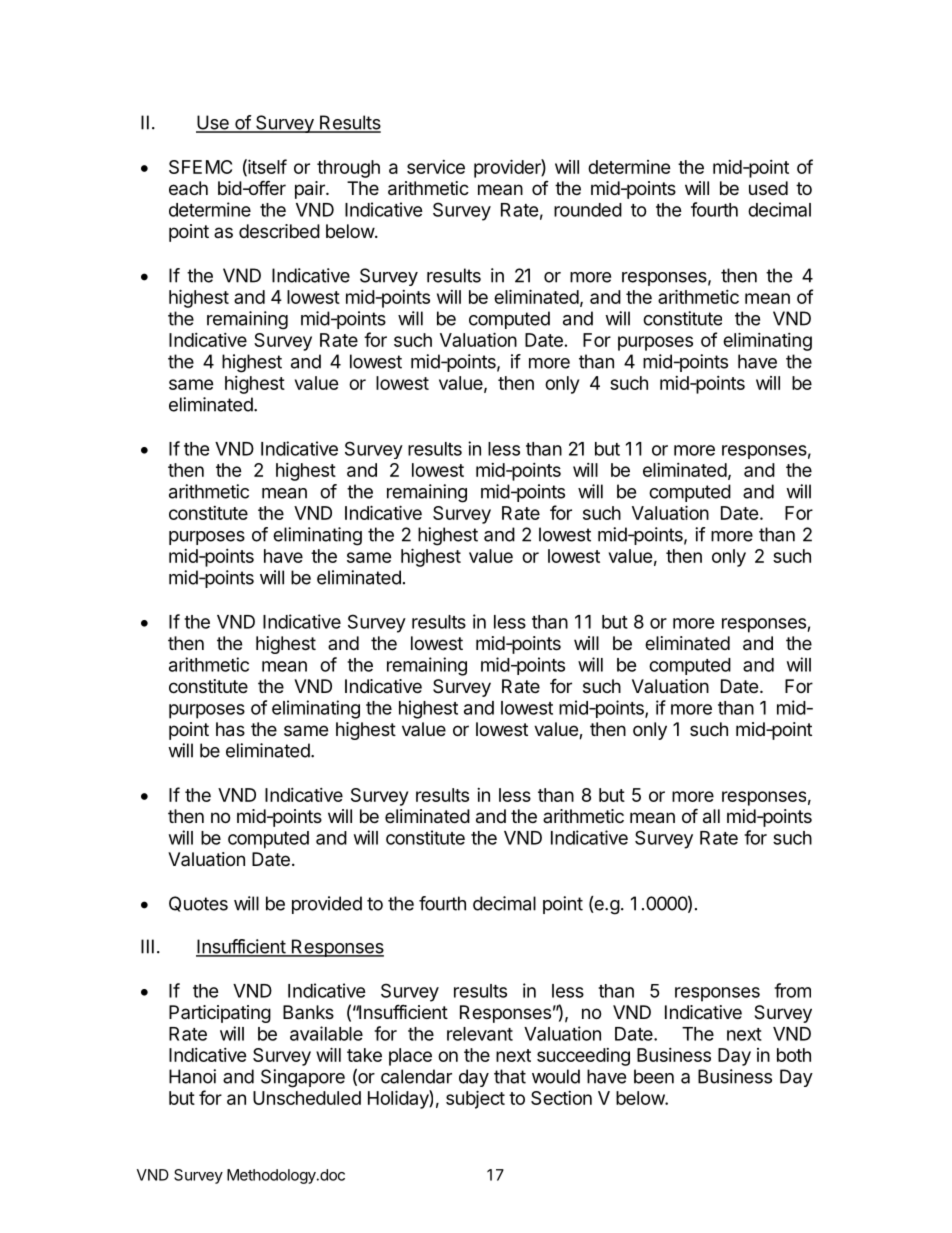  I want to click on Hanoi, so click(192, 1076).
